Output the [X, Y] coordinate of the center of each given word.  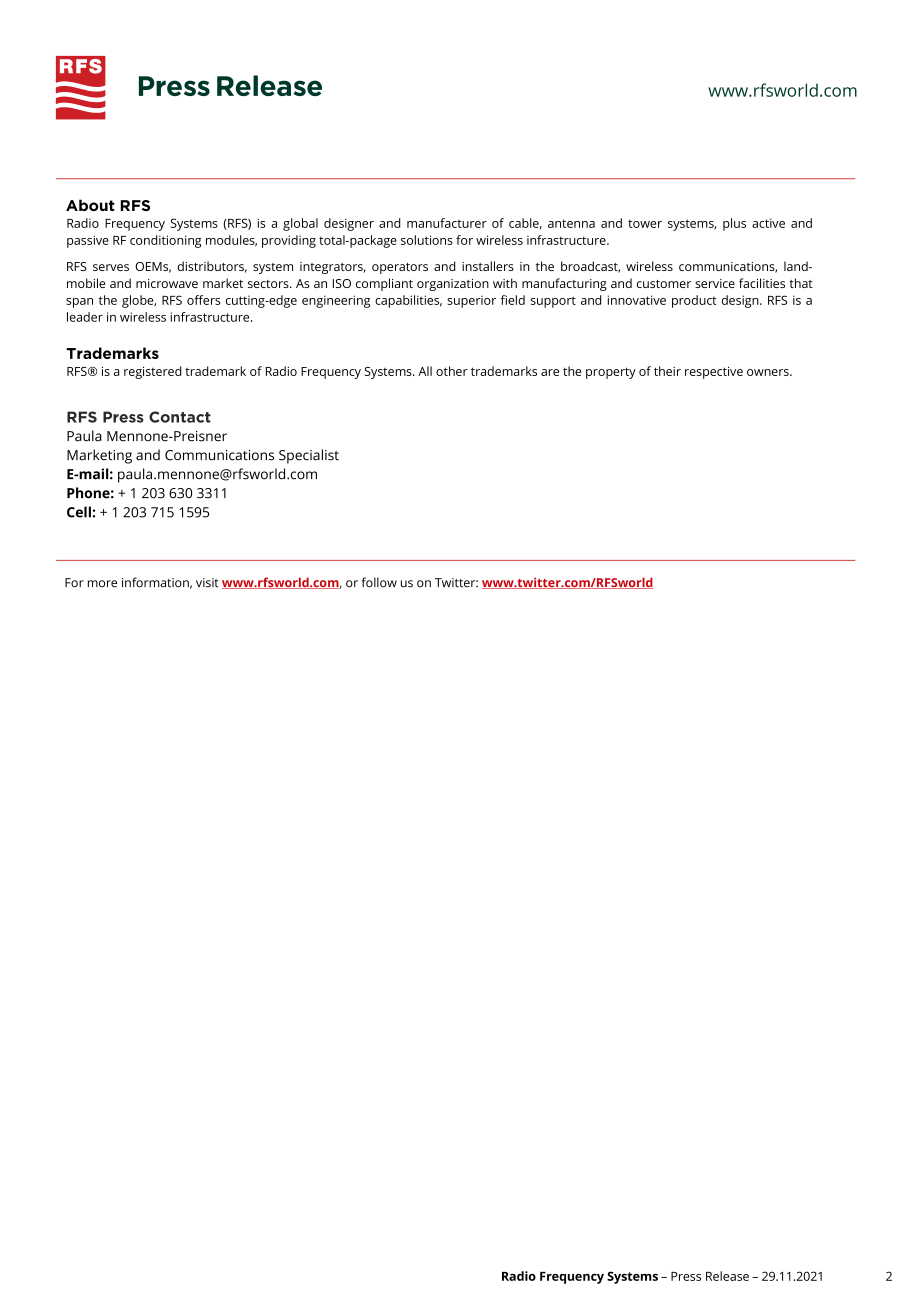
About [90, 205]
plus [734, 224]
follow [379, 582]
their [667, 371]
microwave [167, 283]
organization [453, 285]
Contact [180, 417]
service [715, 283]
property [611, 373]
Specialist [309, 456]
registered [153, 372]
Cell [79, 512]
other [452, 371]
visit [207, 583]
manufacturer [447, 223]
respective [714, 372]
